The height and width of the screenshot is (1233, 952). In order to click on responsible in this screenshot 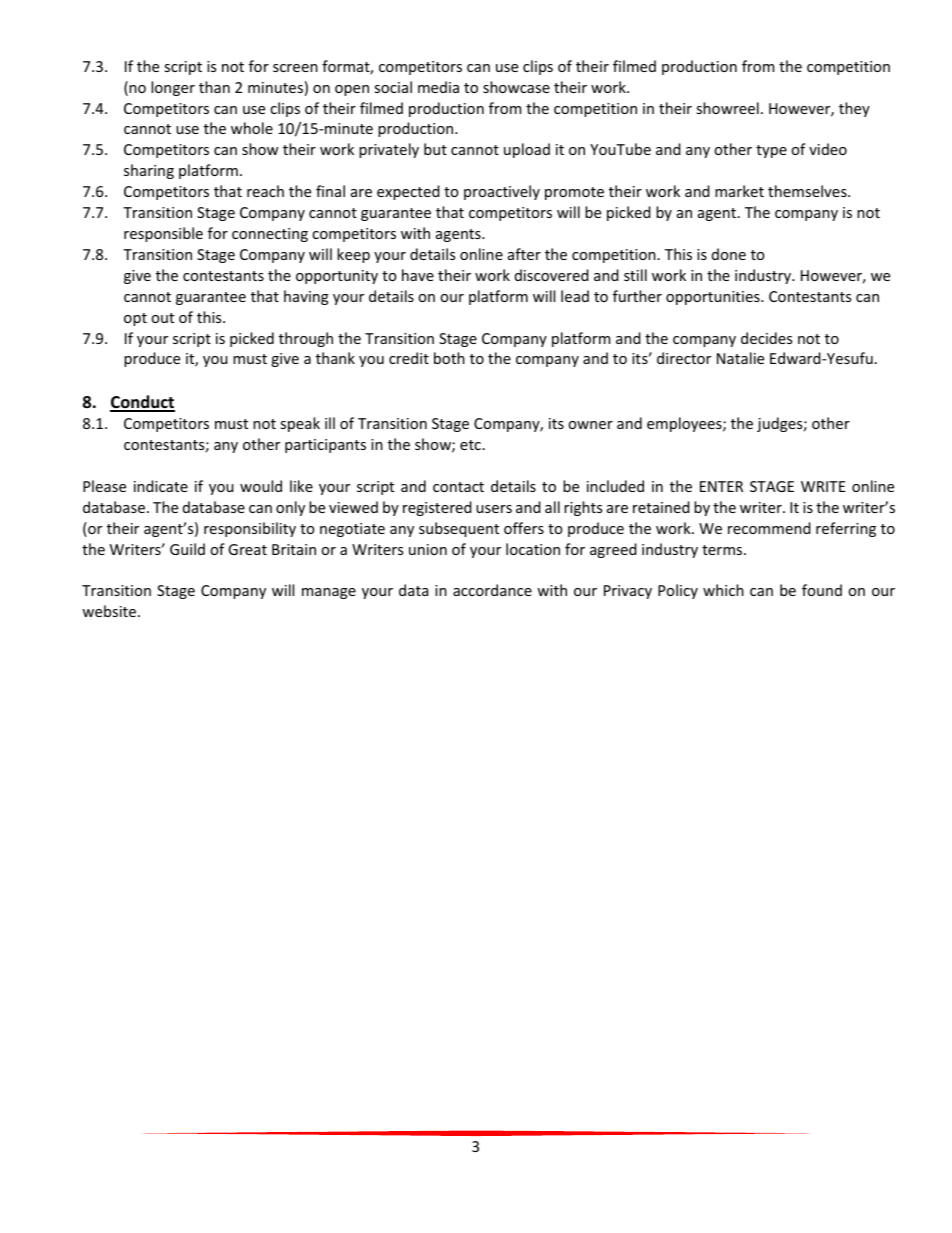, I will do `click(163, 234)`.
